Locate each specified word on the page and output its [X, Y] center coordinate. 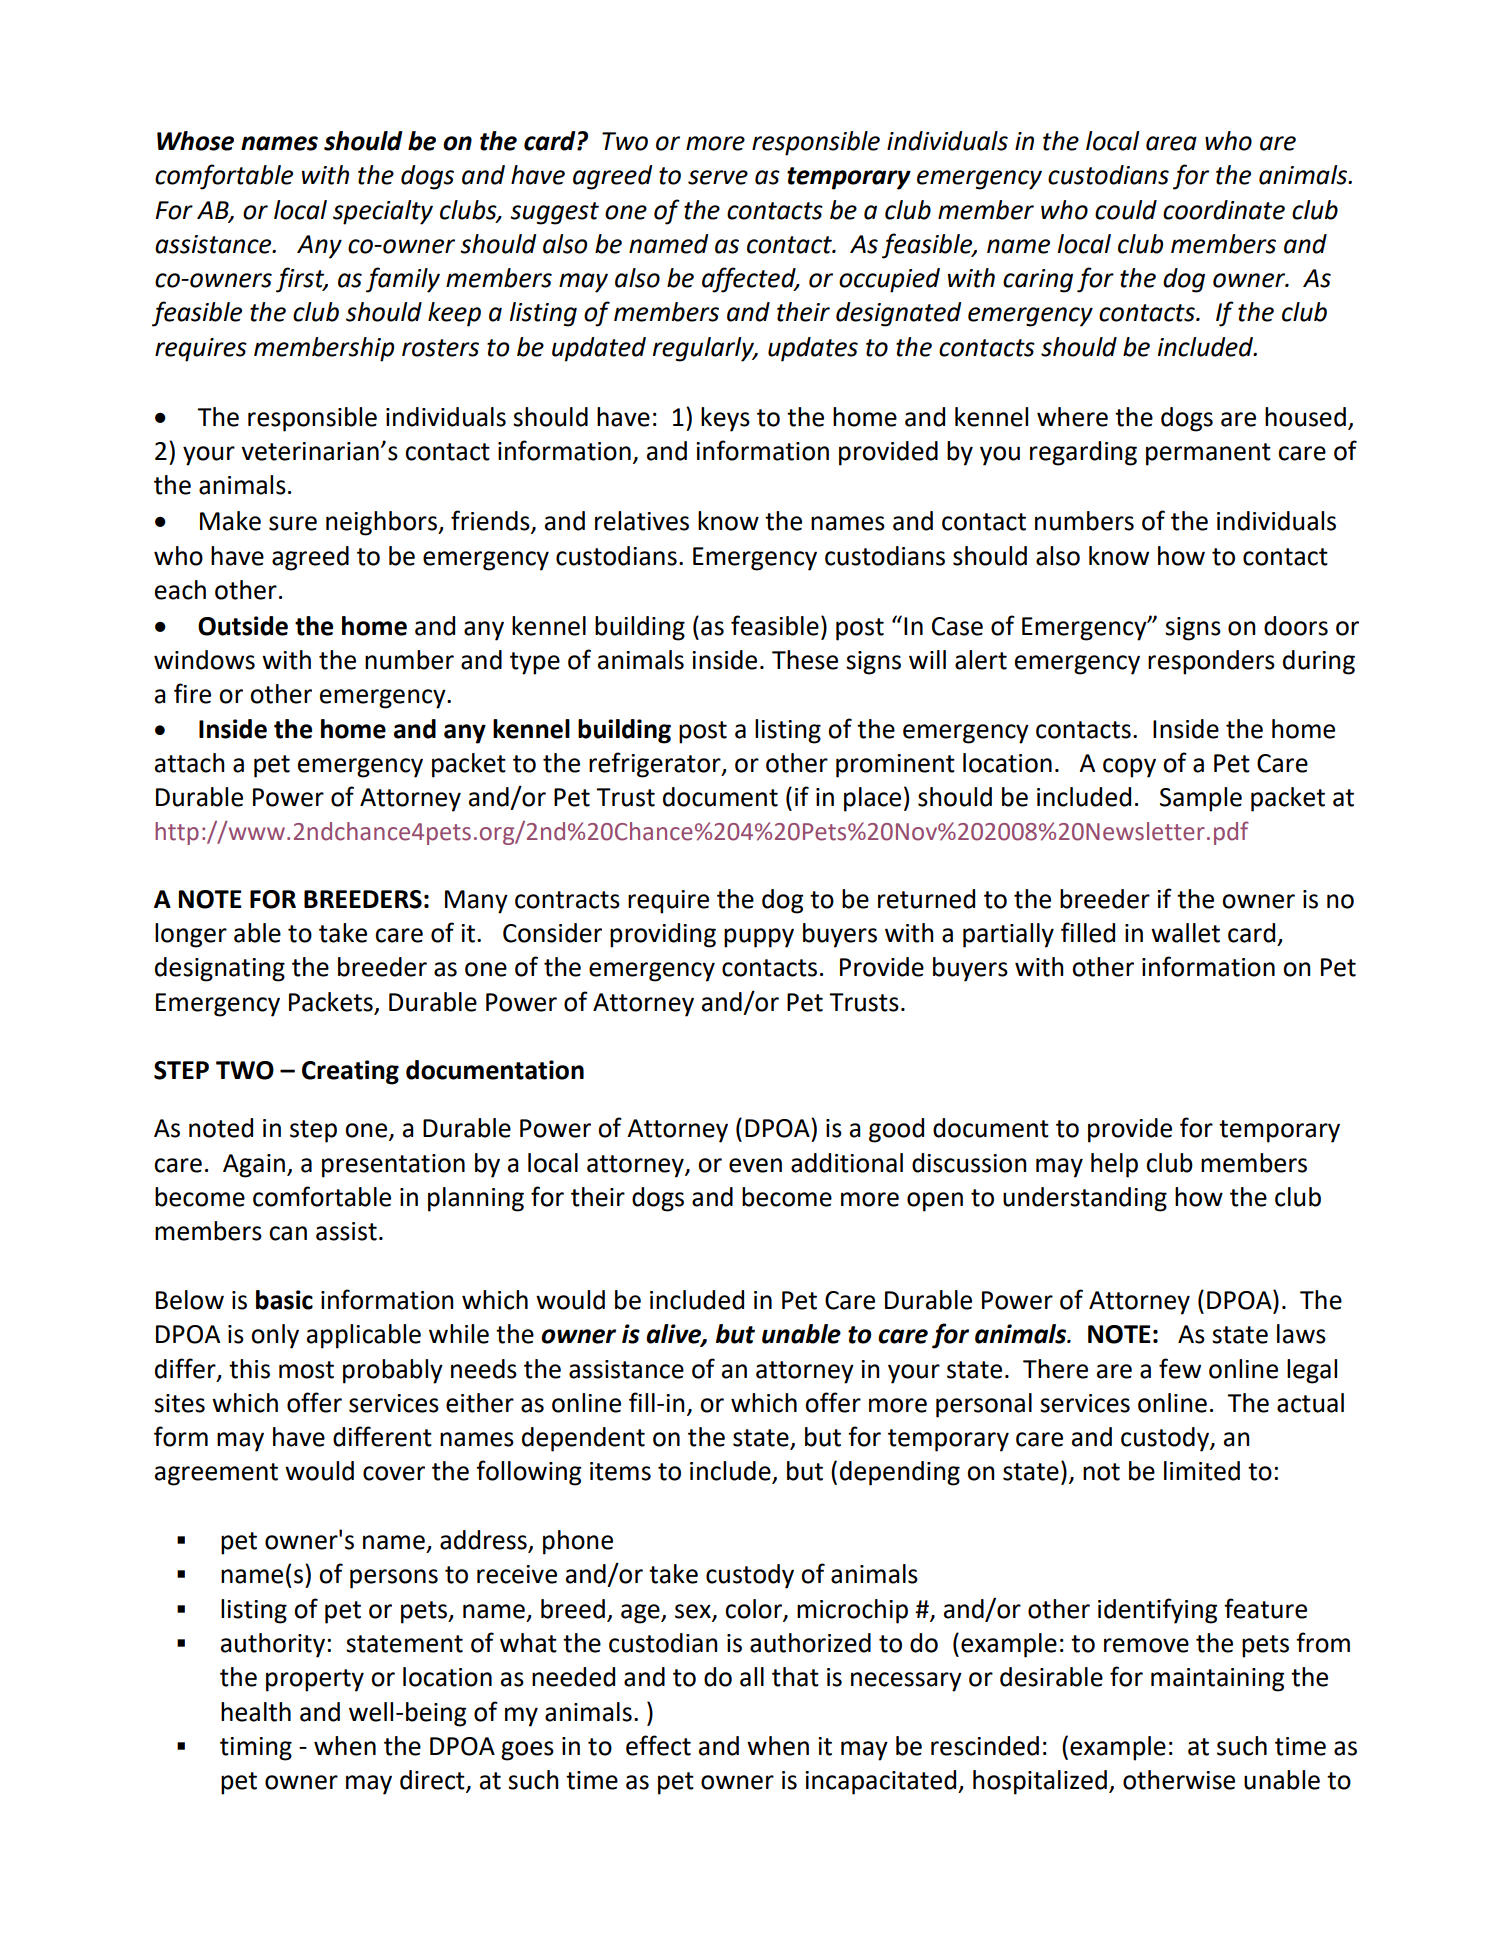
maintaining [1217, 1680]
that [795, 1677]
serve [718, 177]
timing [256, 1749]
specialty [383, 212]
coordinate [1224, 210]
